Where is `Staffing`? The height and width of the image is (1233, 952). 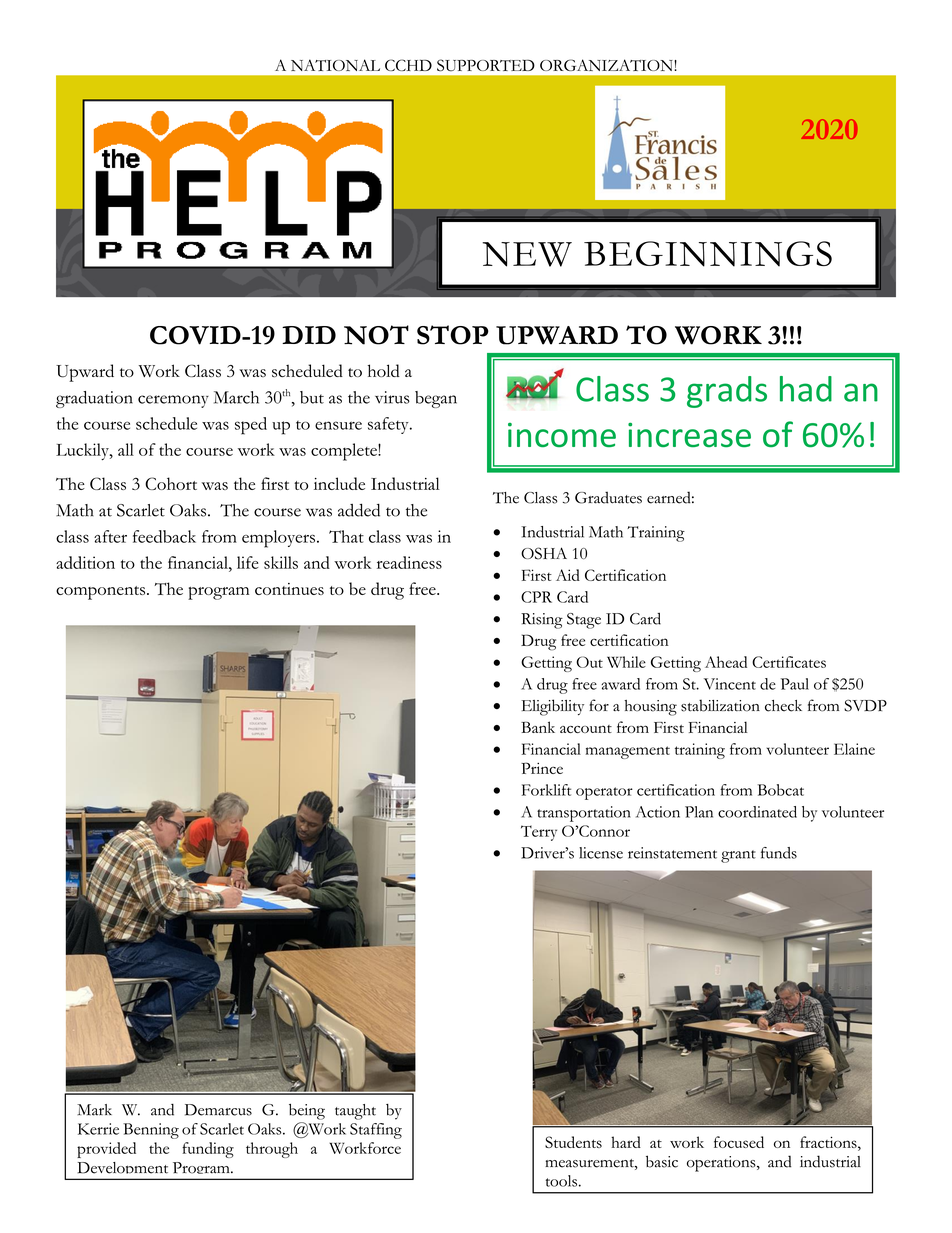
Staffing is located at coordinates (376, 1131).
